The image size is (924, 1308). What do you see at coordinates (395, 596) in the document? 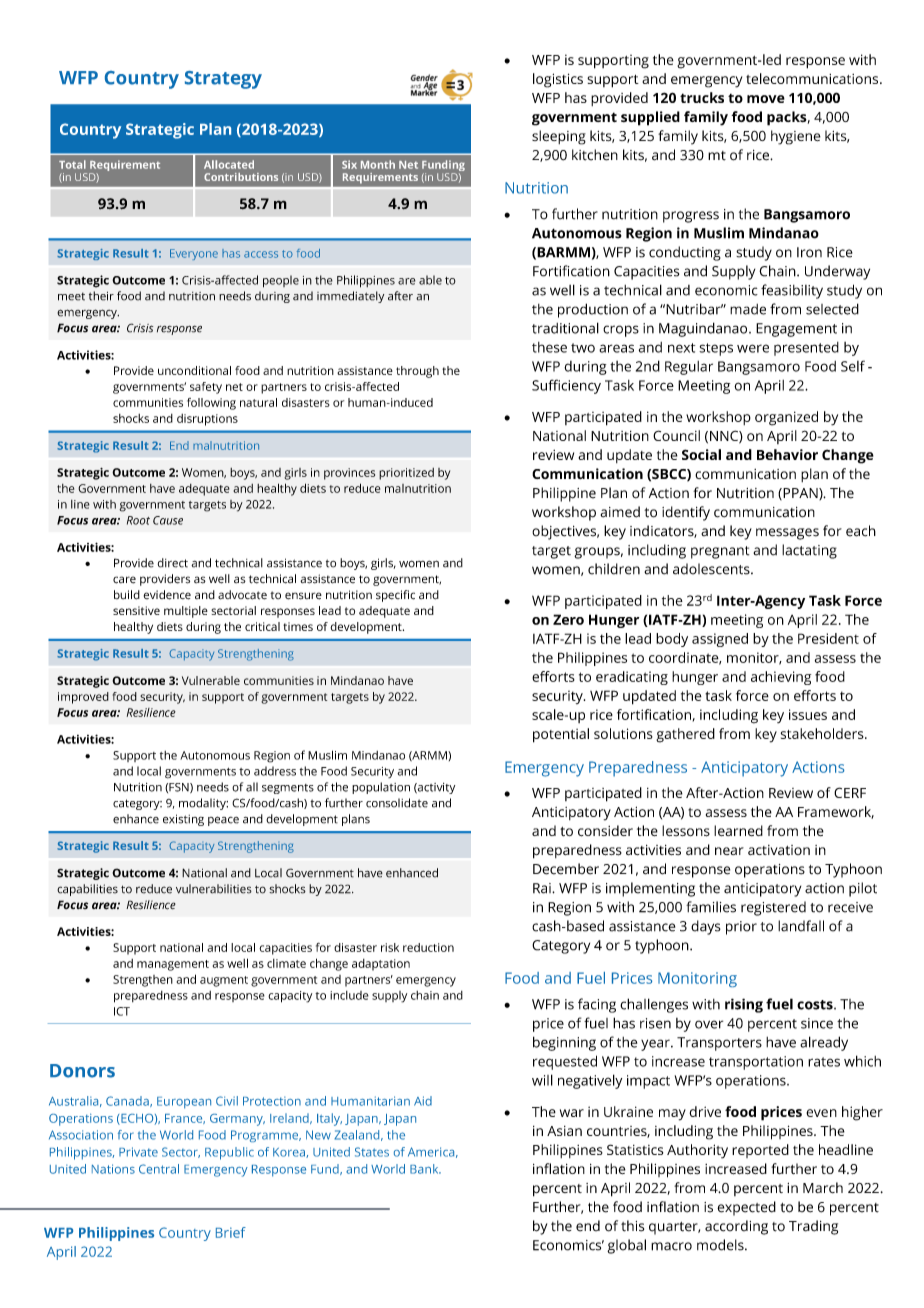
I see `specific` at bounding box center [395, 596].
